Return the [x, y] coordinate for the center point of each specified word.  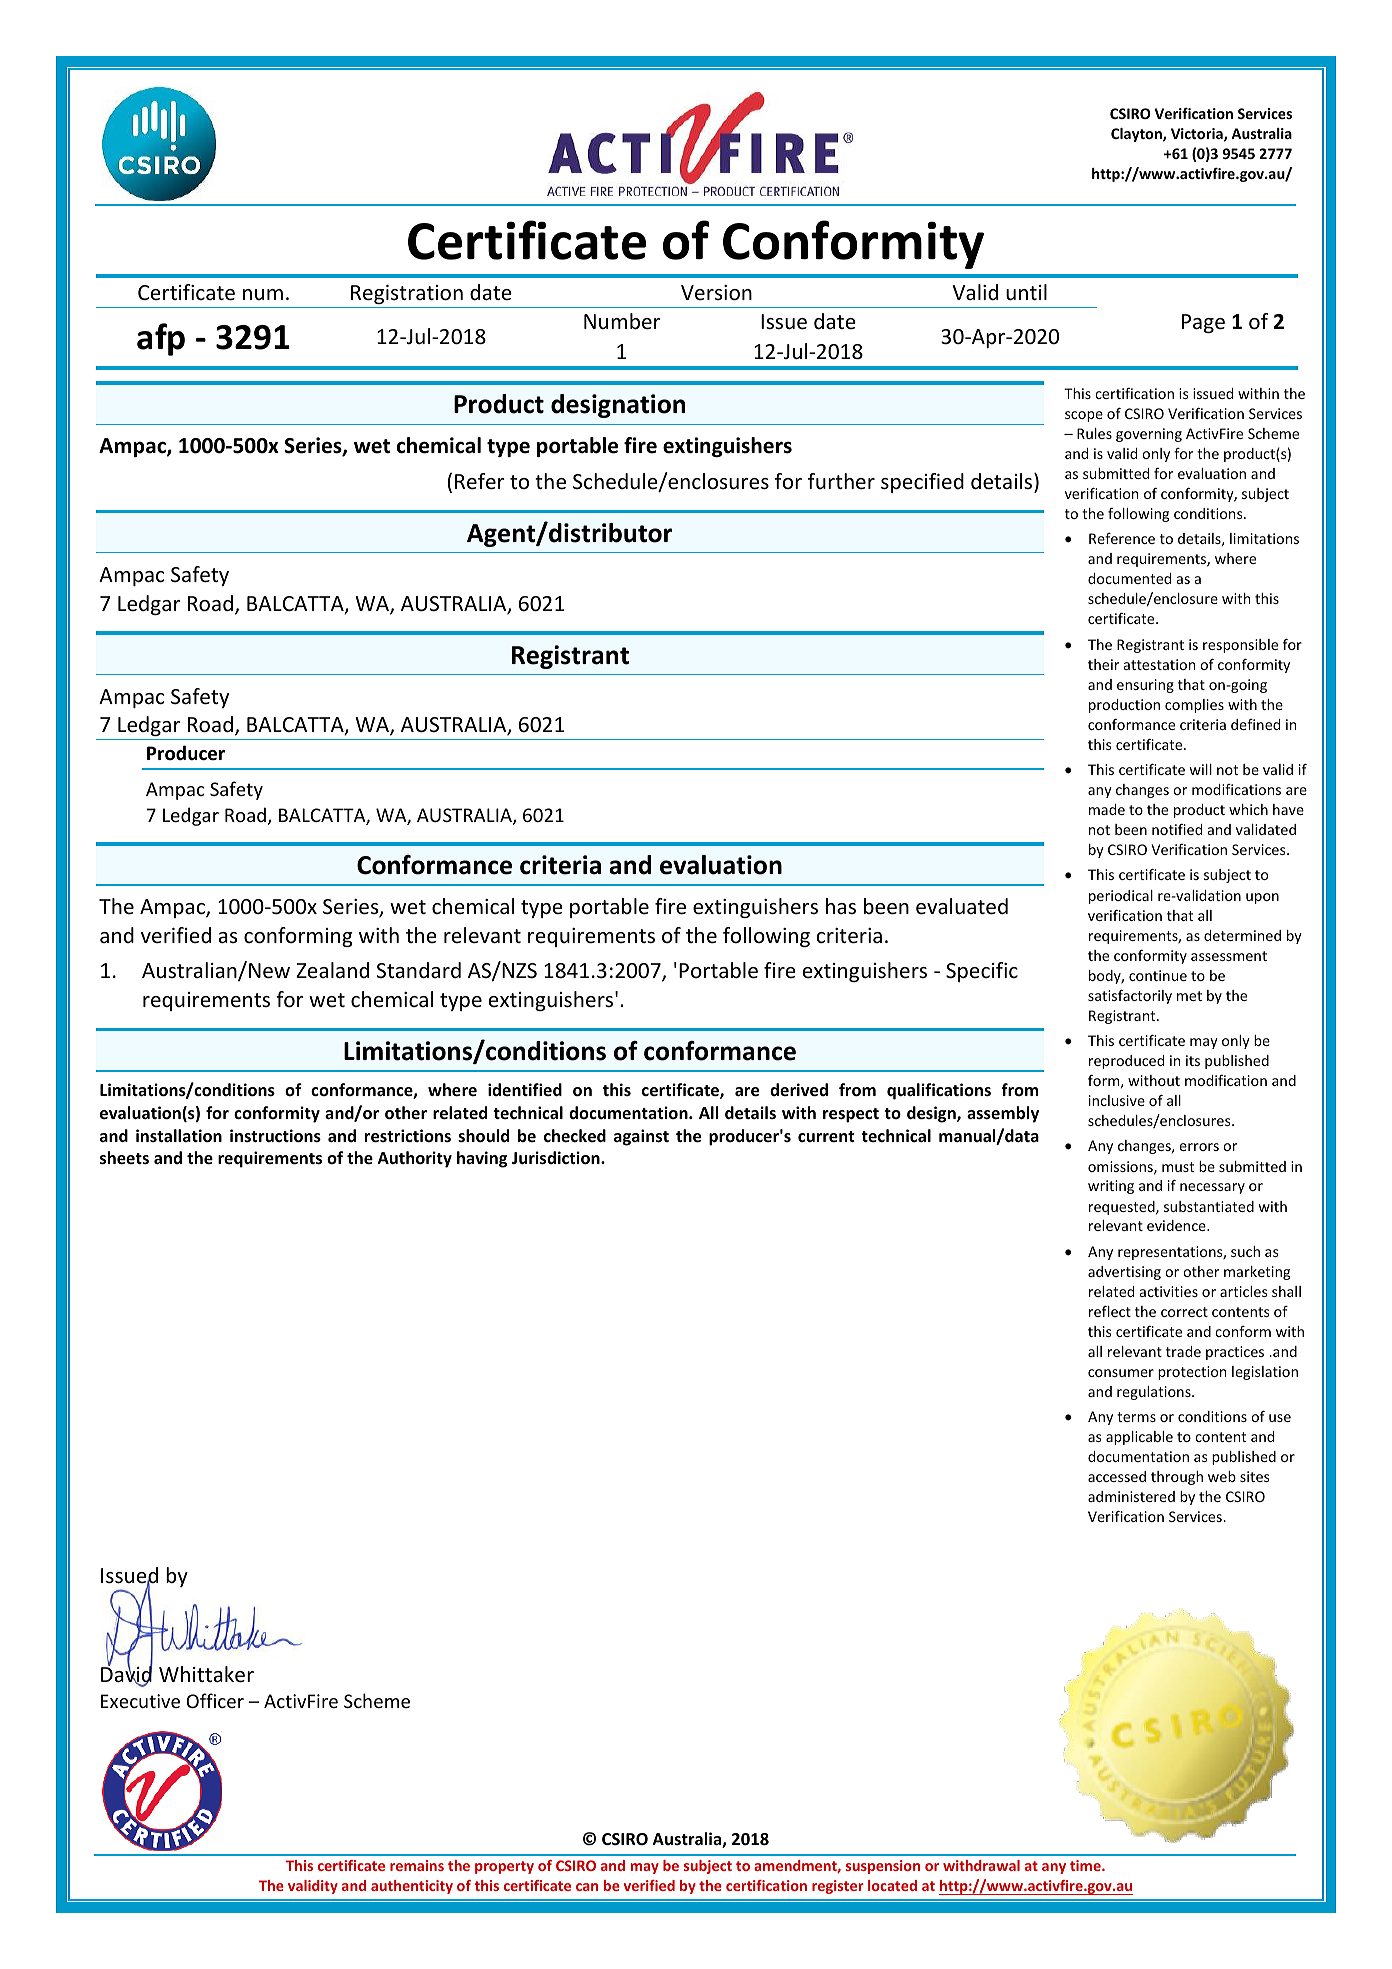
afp [161, 339]
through [1177, 1478]
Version [716, 293]
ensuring [1145, 686]
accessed [1117, 1476]
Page [1203, 323]
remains [417, 1865]
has [841, 906]
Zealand [332, 970]
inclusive [1117, 1100]
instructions [275, 1136]
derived [799, 1090]
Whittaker [206, 1674]
